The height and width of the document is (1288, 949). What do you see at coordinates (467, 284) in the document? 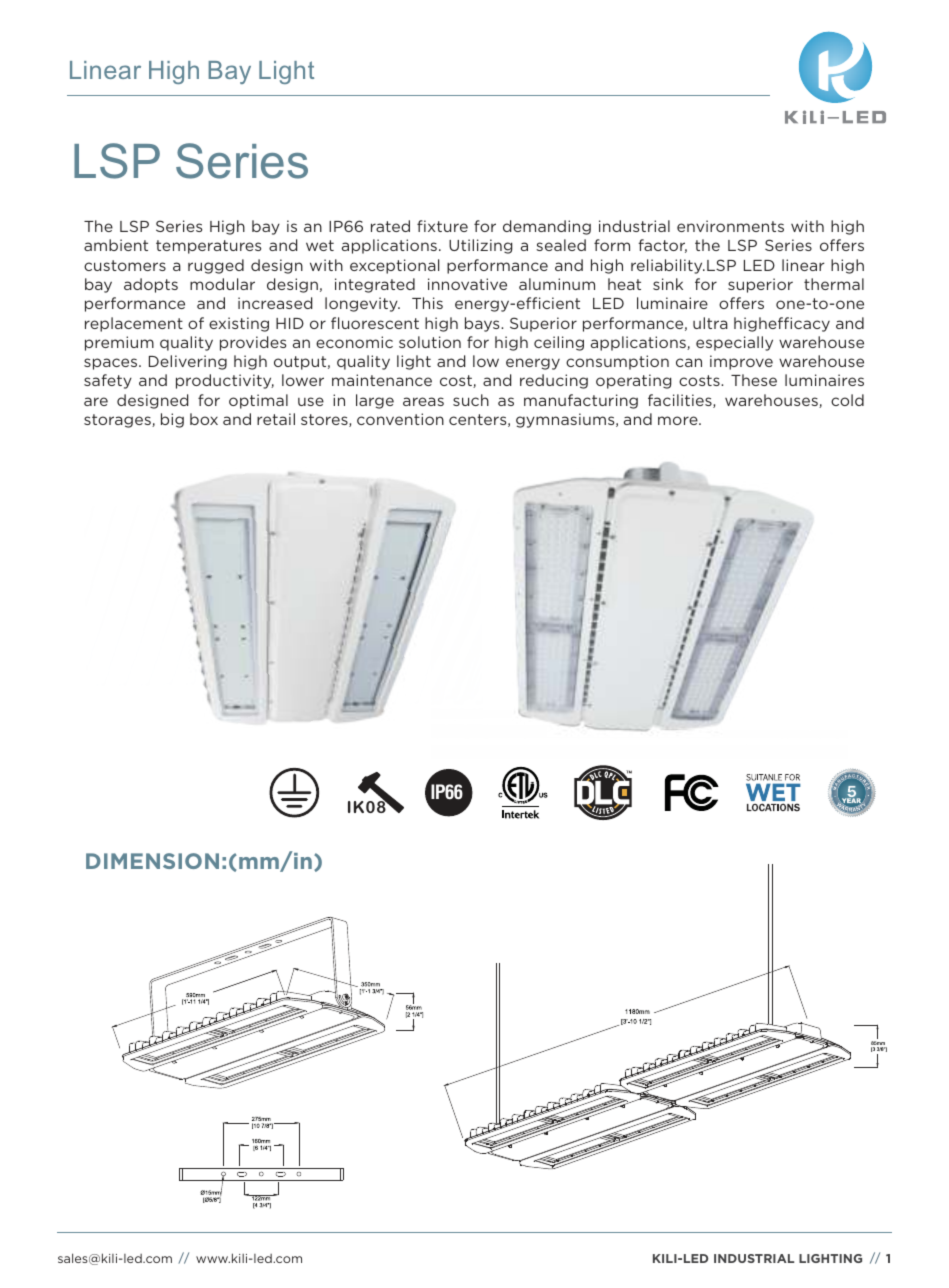
I see `innovative` at bounding box center [467, 284].
